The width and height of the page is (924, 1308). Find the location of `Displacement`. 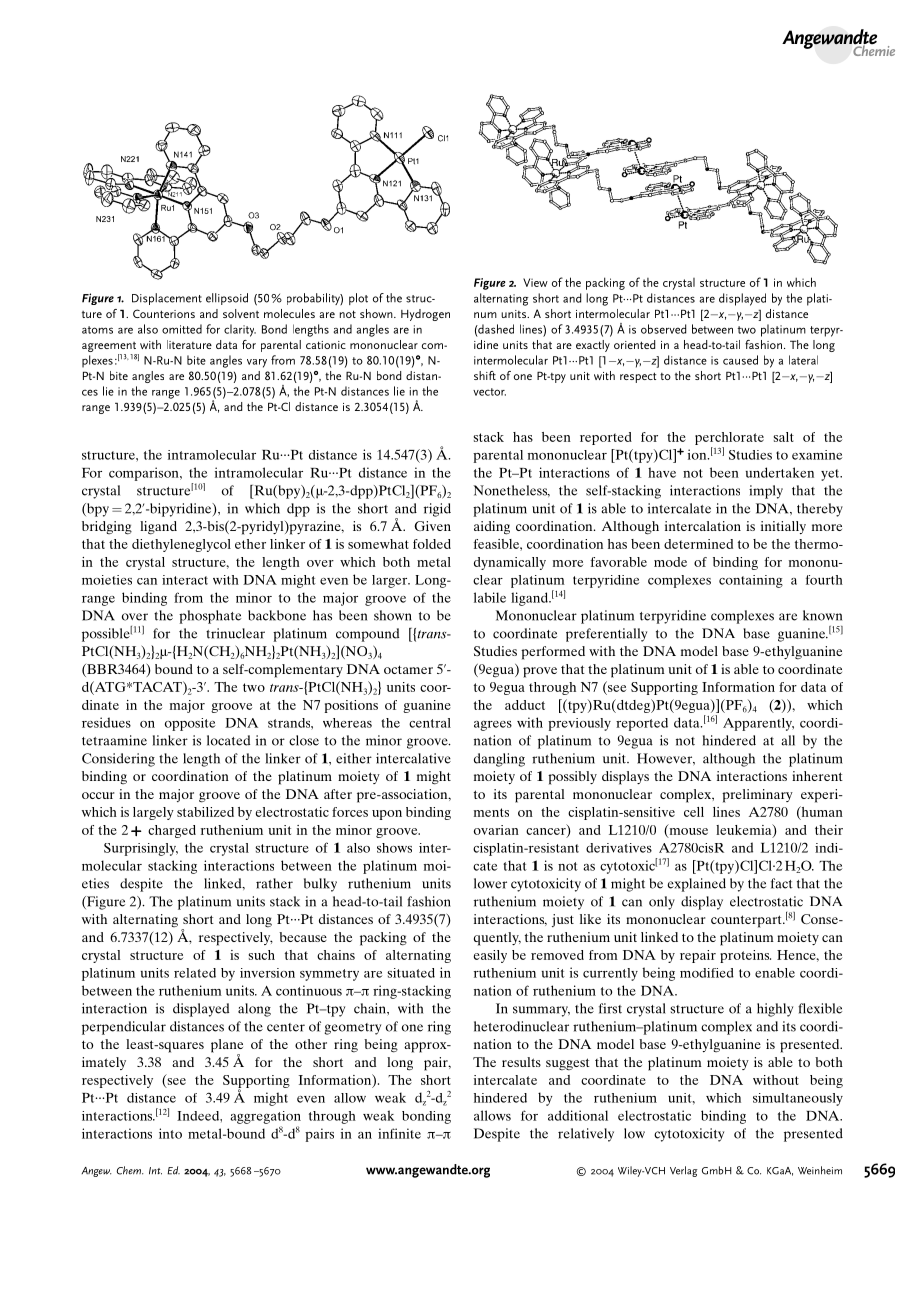

Displacement is located at coordinates (167, 299).
